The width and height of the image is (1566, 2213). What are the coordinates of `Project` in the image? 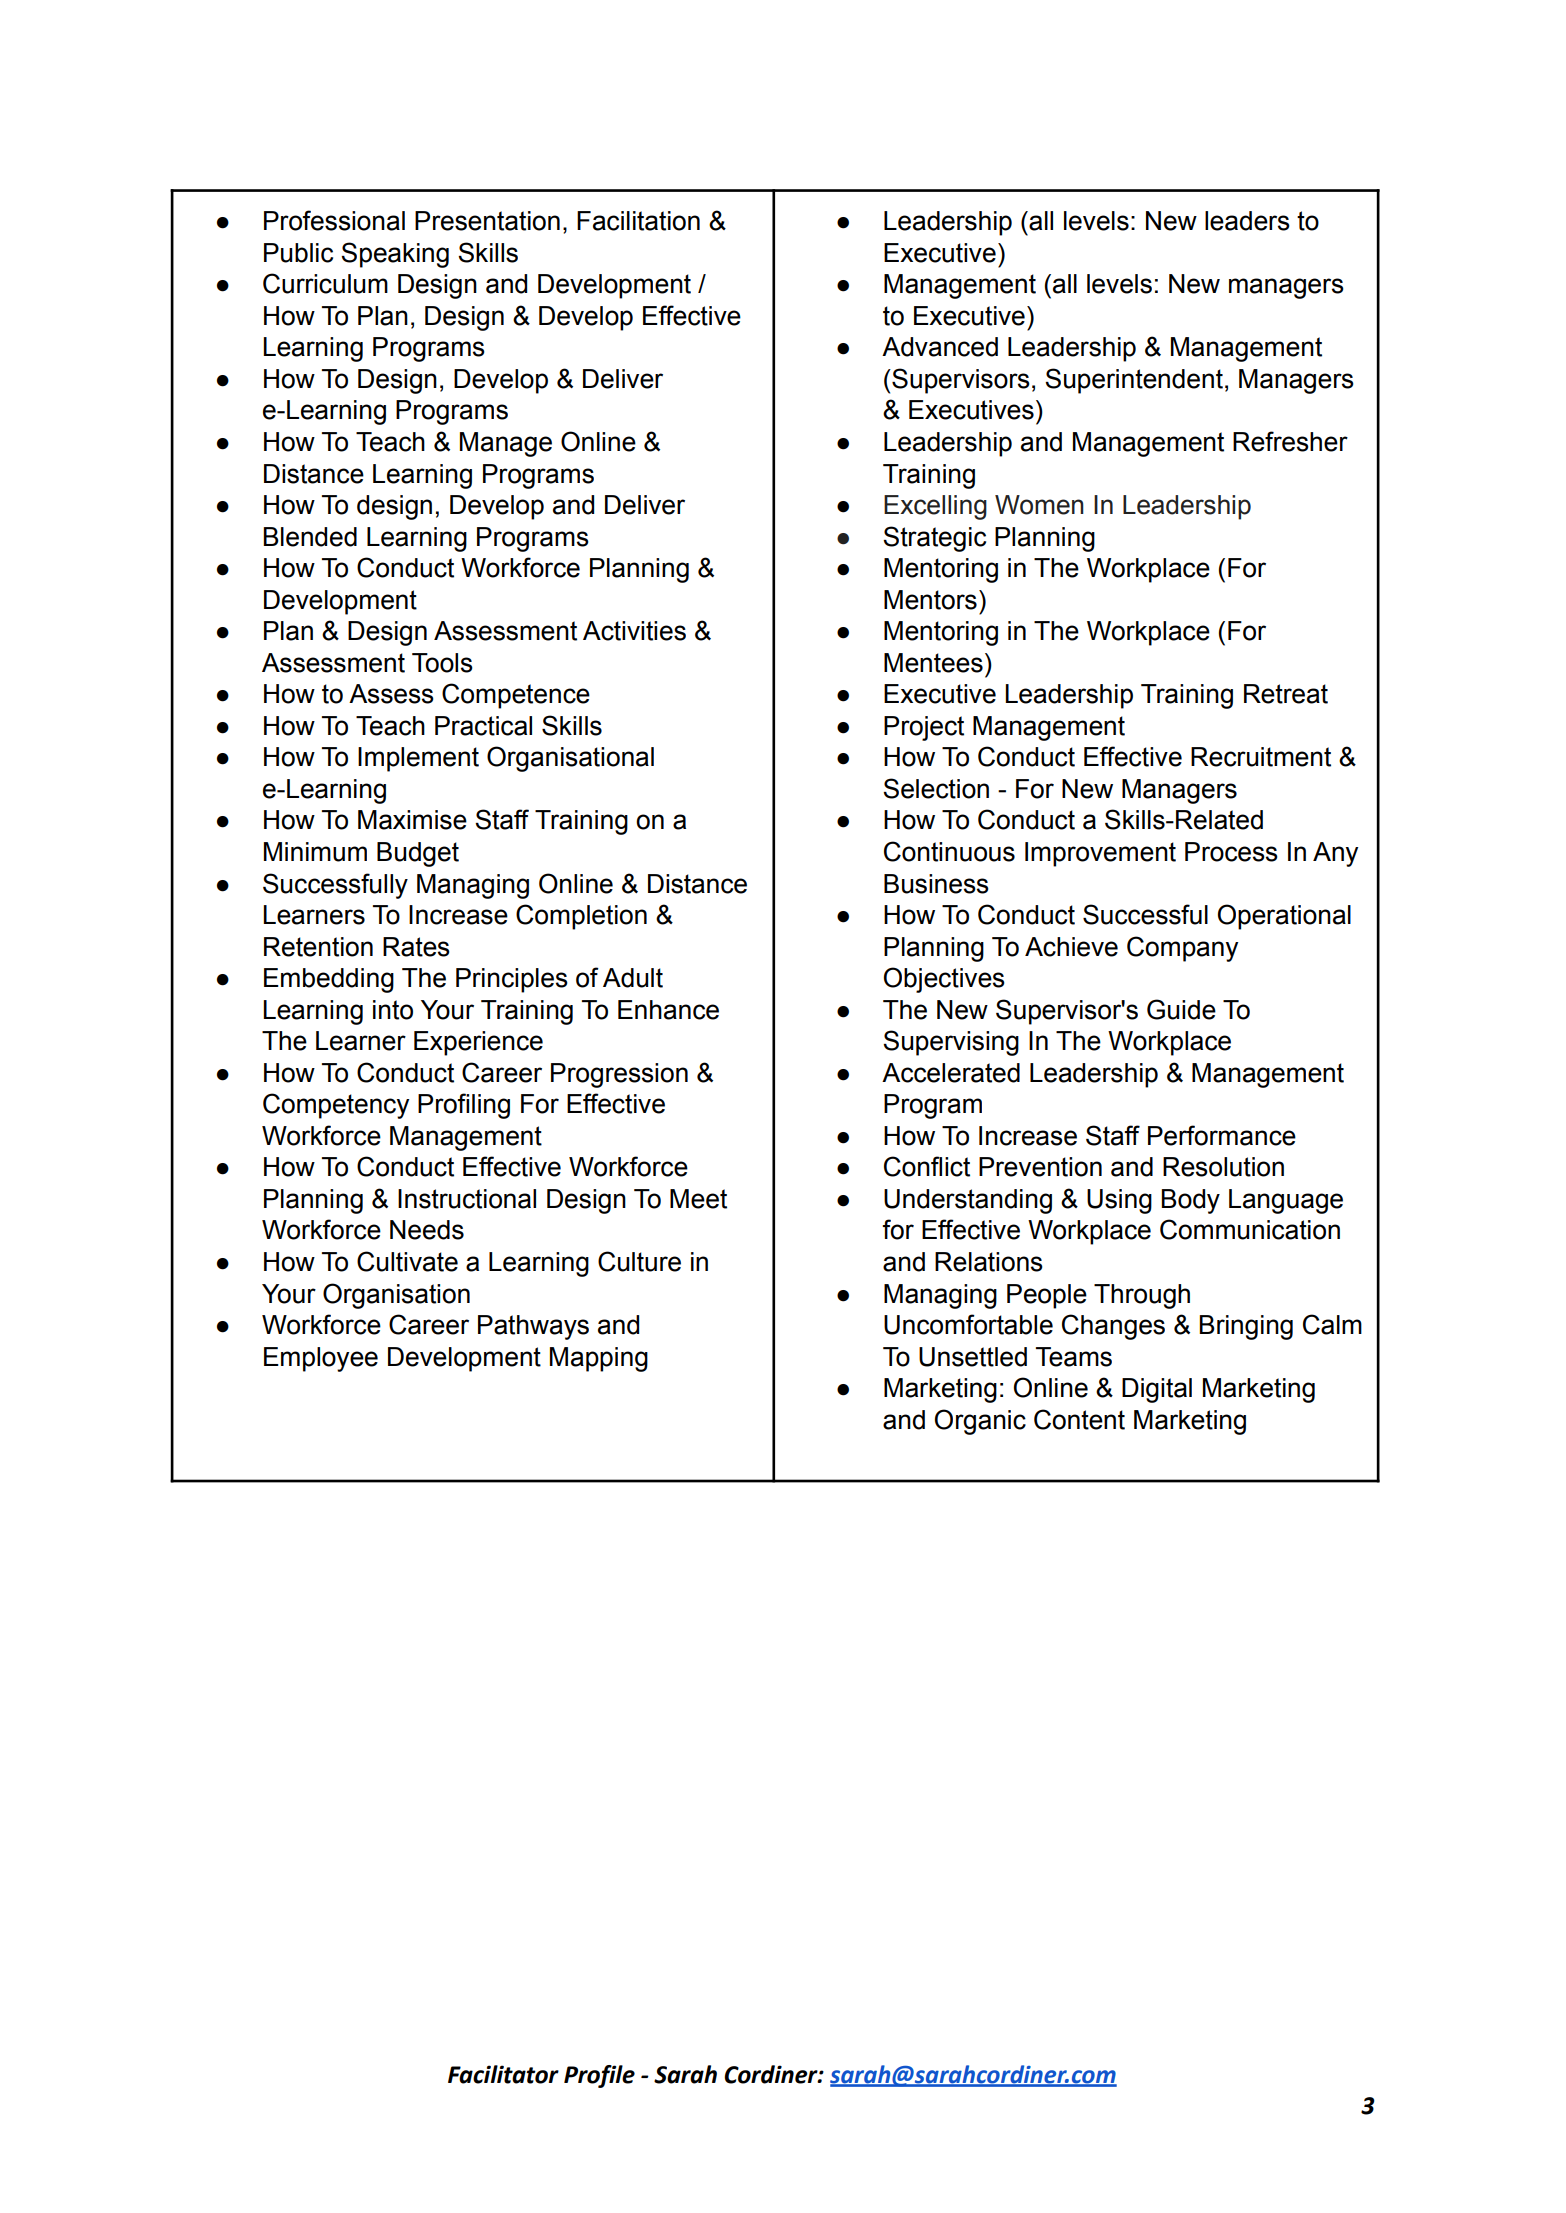 It's located at (924, 728).
